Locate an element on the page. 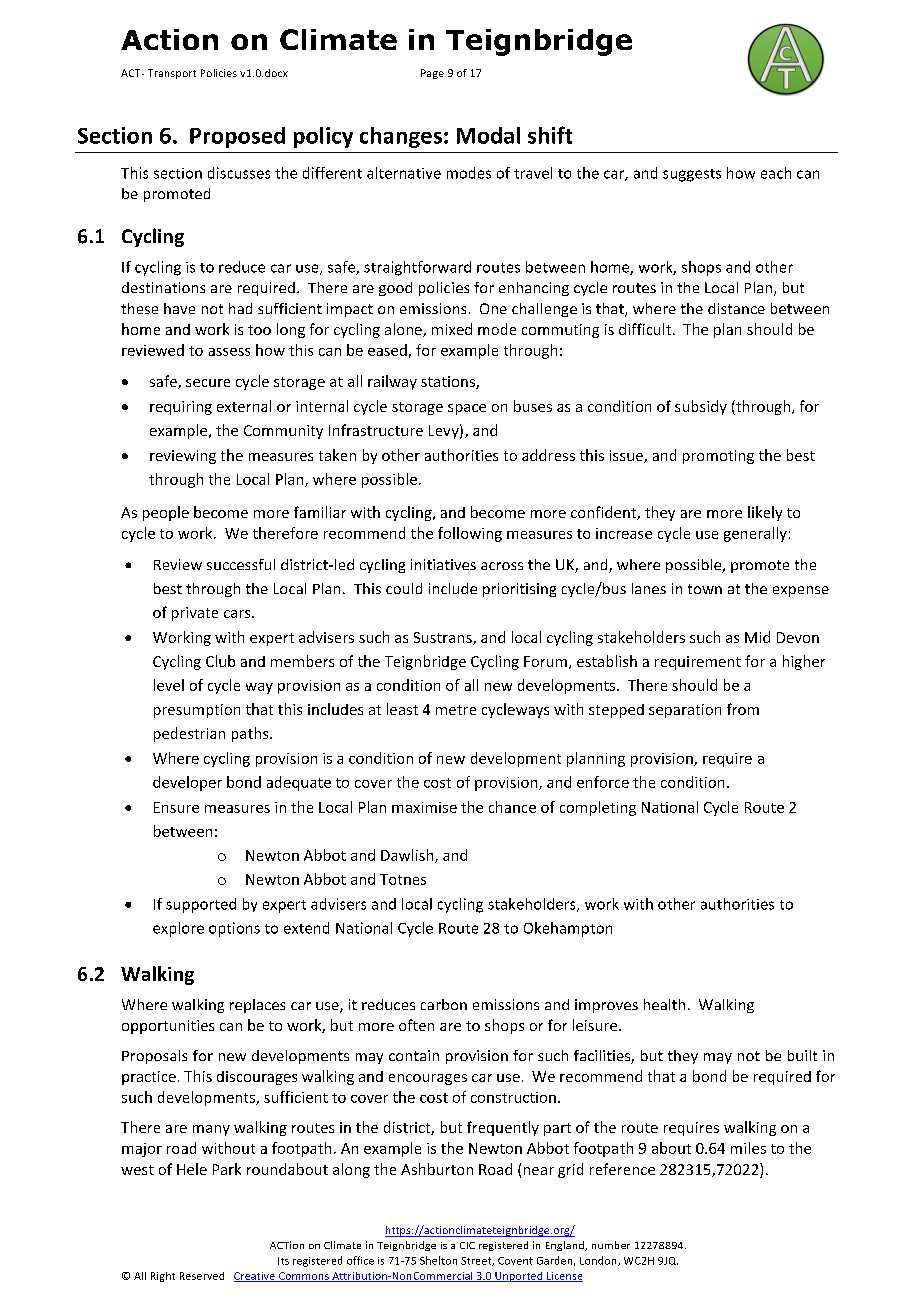 The width and height of the image is (924, 1308). suggests is located at coordinates (692, 175).
